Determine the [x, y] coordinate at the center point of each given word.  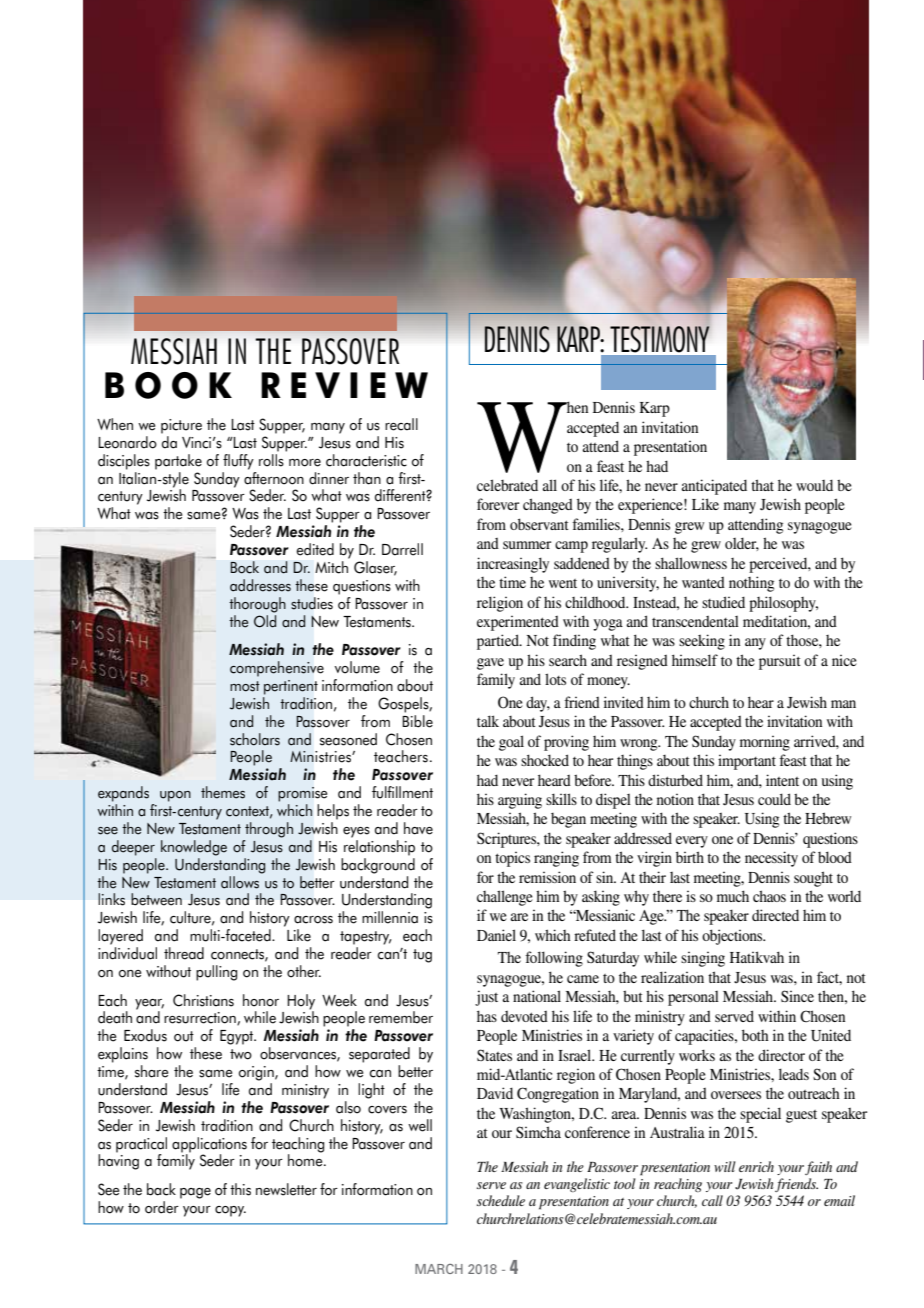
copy [230, 1211]
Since [797, 996]
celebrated [507, 485]
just [486, 998]
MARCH [439, 1269]
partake [178, 462]
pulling [216, 973]
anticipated [714, 487]
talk [488, 721]
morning [765, 743]
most [245, 686]
